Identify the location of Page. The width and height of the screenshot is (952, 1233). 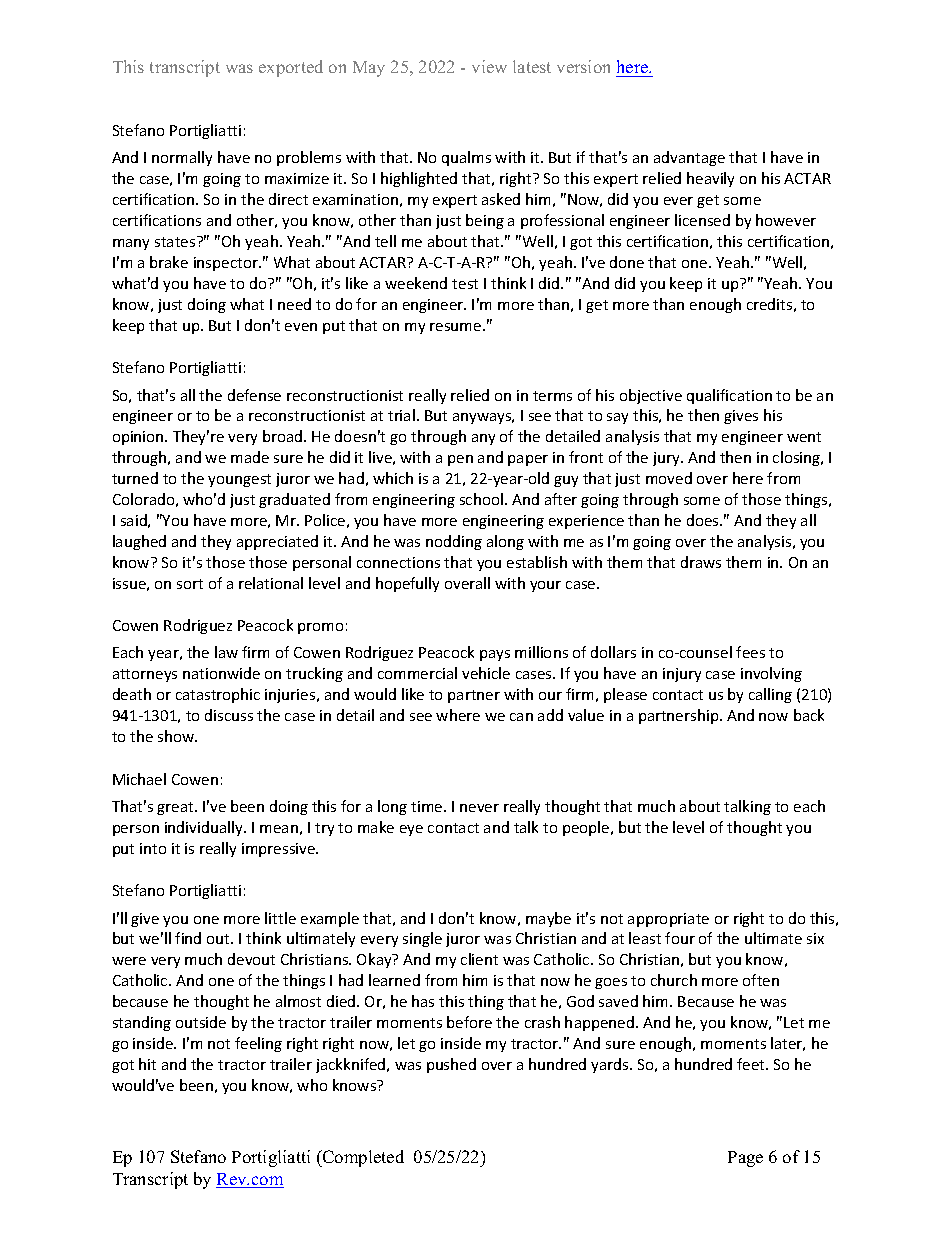
(745, 1159).
